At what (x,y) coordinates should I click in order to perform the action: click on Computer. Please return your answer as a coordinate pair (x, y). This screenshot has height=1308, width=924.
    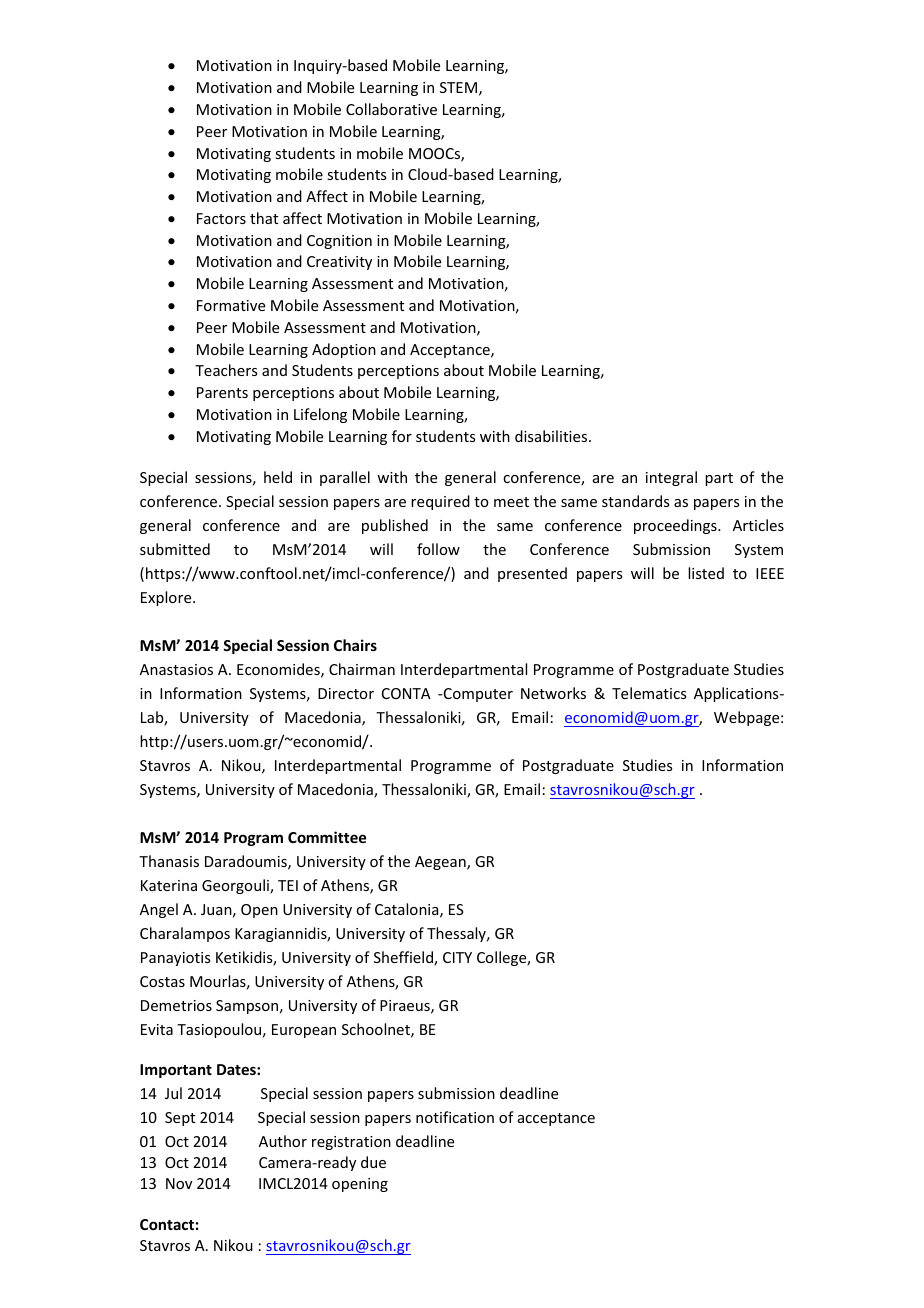
    Looking at the image, I should click on (477, 695).
